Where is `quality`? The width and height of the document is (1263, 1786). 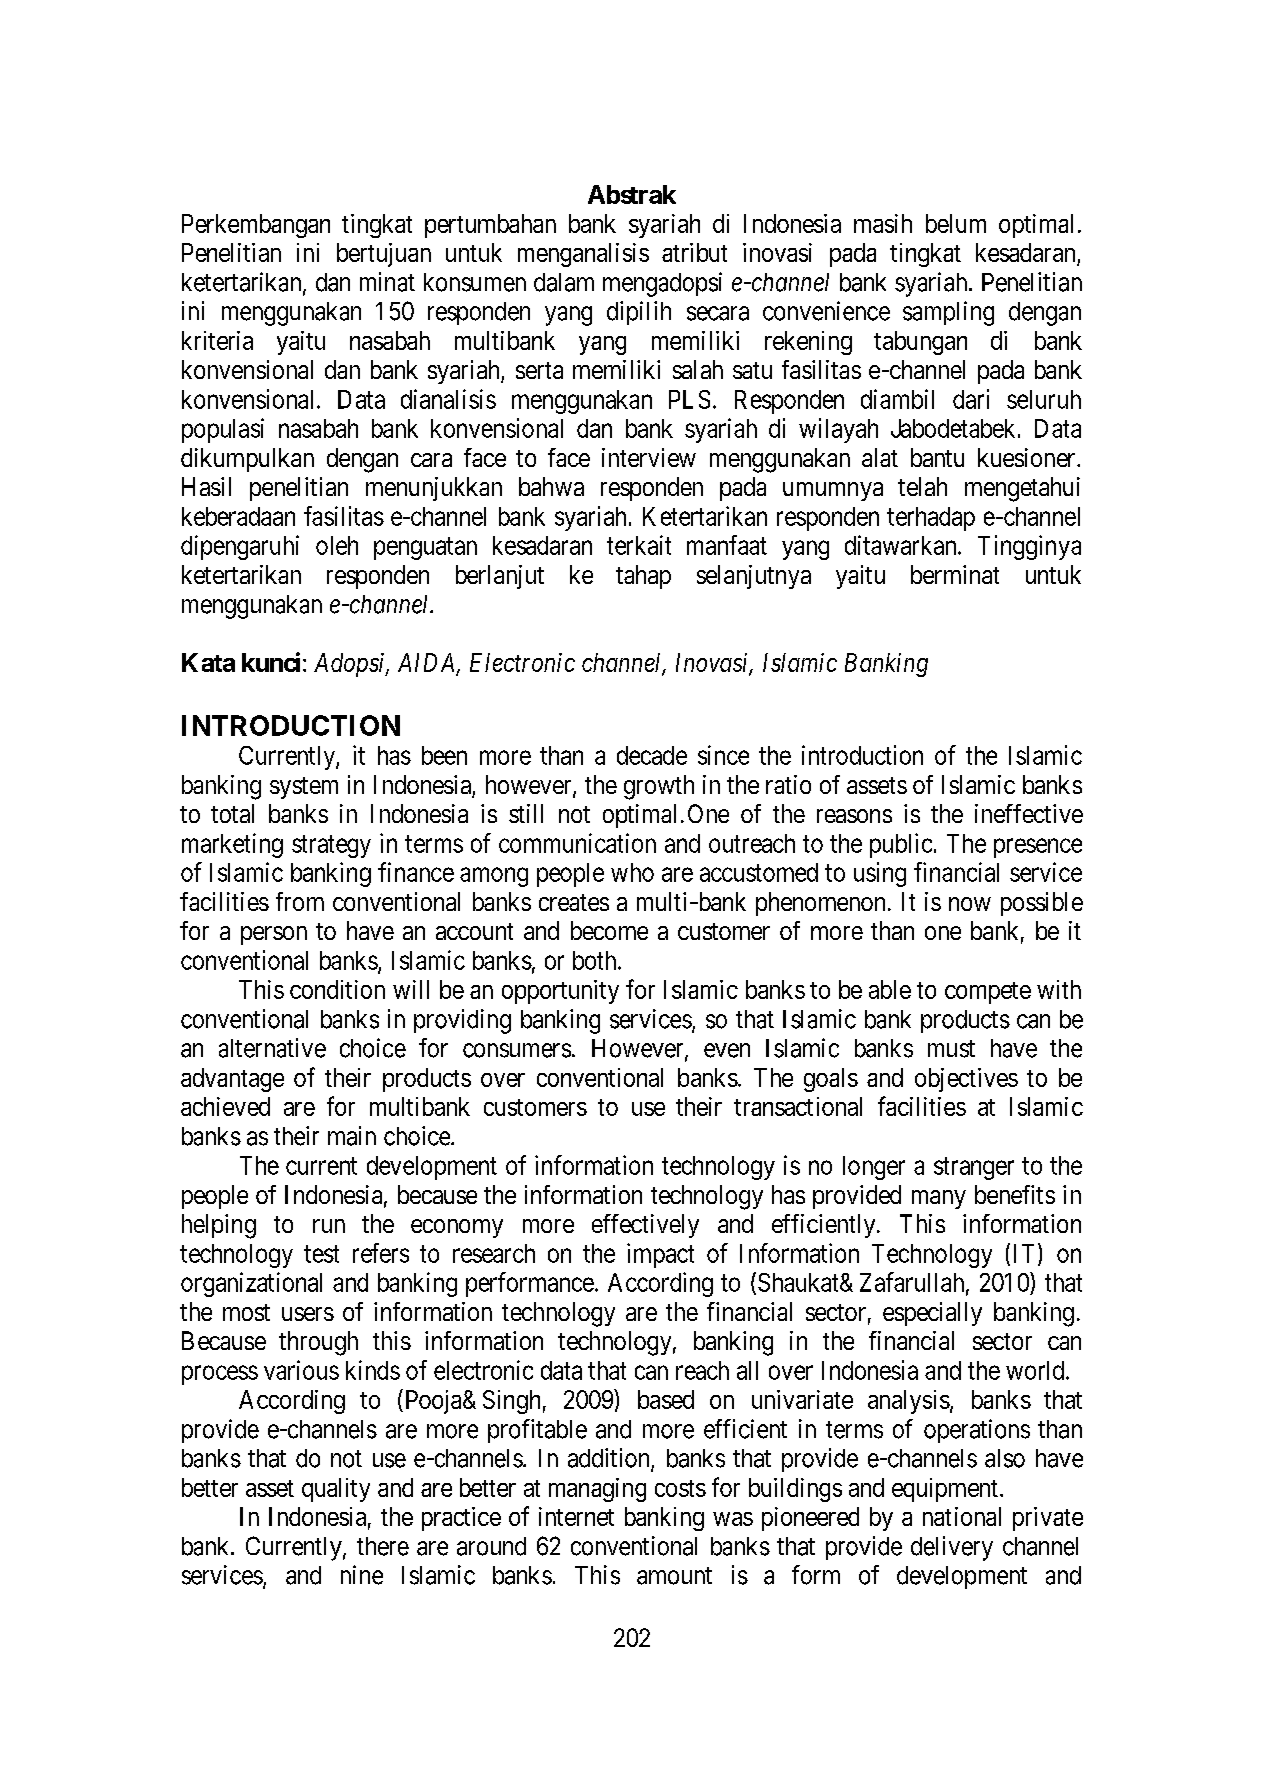
quality is located at coordinates (336, 1490).
